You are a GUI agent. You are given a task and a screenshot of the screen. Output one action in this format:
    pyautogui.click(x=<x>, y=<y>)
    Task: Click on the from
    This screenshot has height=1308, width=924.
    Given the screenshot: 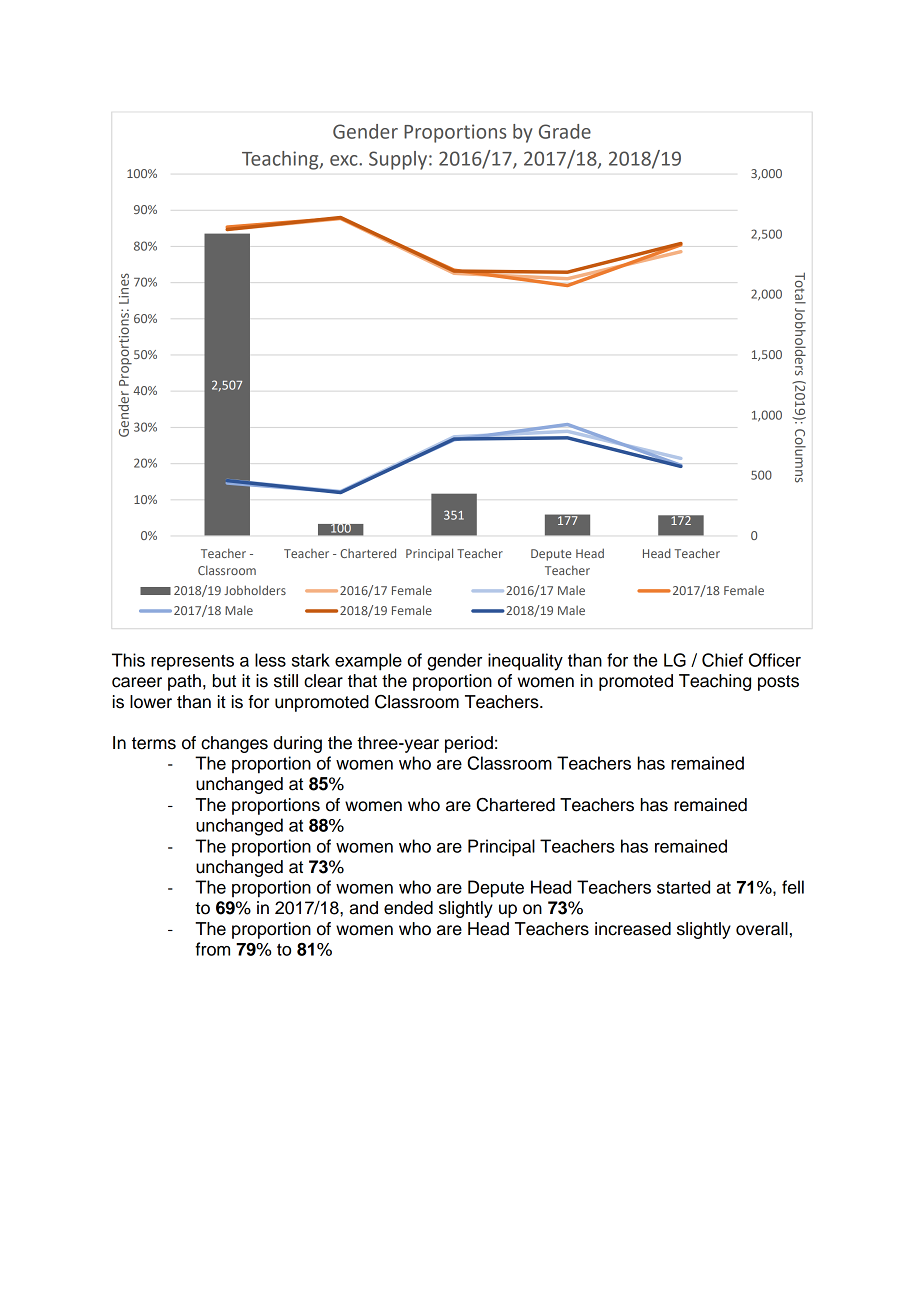 What is the action you would take?
    pyautogui.click(x=212, y=949)
